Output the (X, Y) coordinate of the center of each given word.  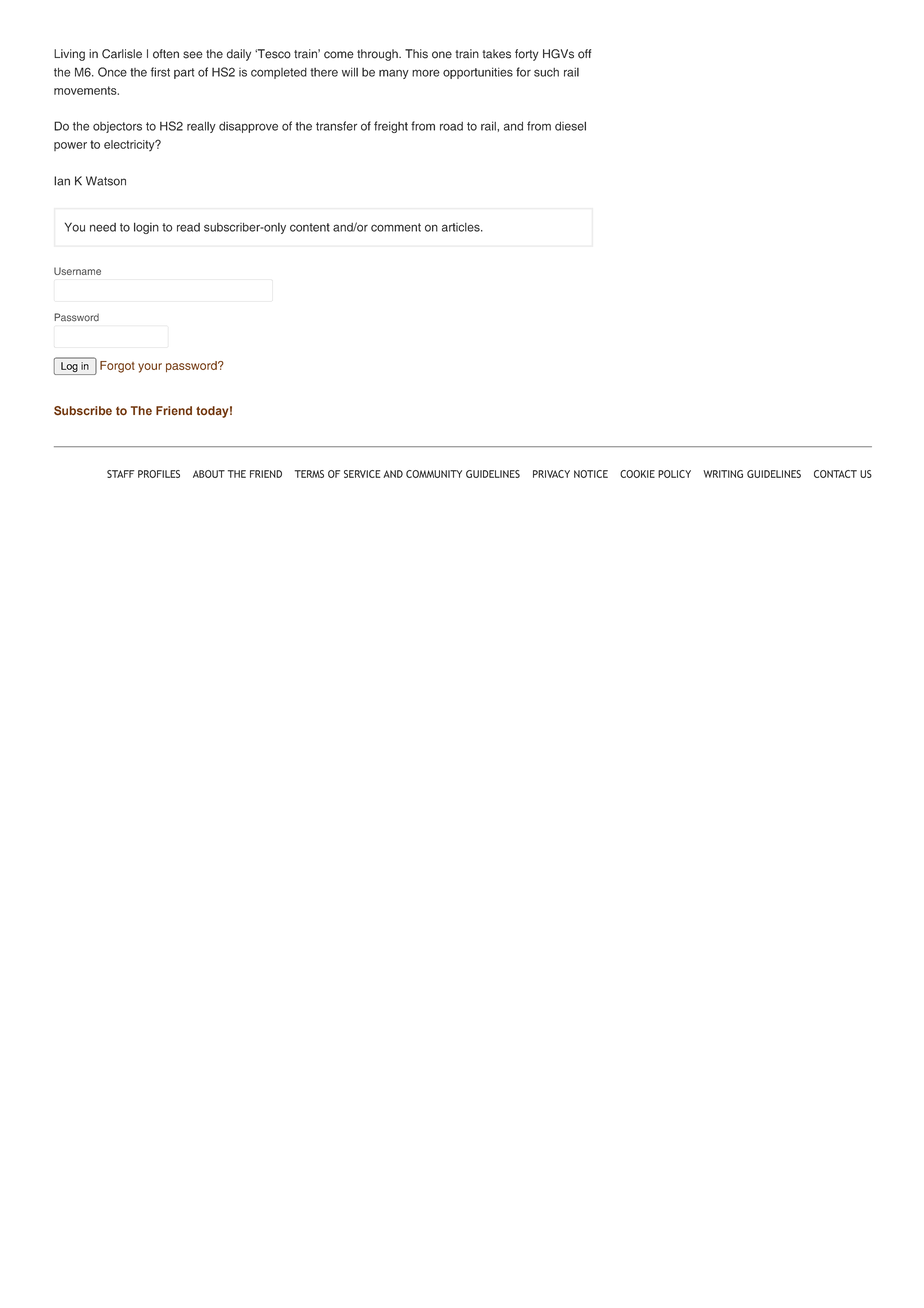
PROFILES (159, 474)
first (160, 72)
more (426, 73)
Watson (106, 181)
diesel (570, 126)
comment (396, 227)
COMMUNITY (434, 474)
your (150, 368)
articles (462, 227)
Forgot (117, 367)
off (584, 54)
